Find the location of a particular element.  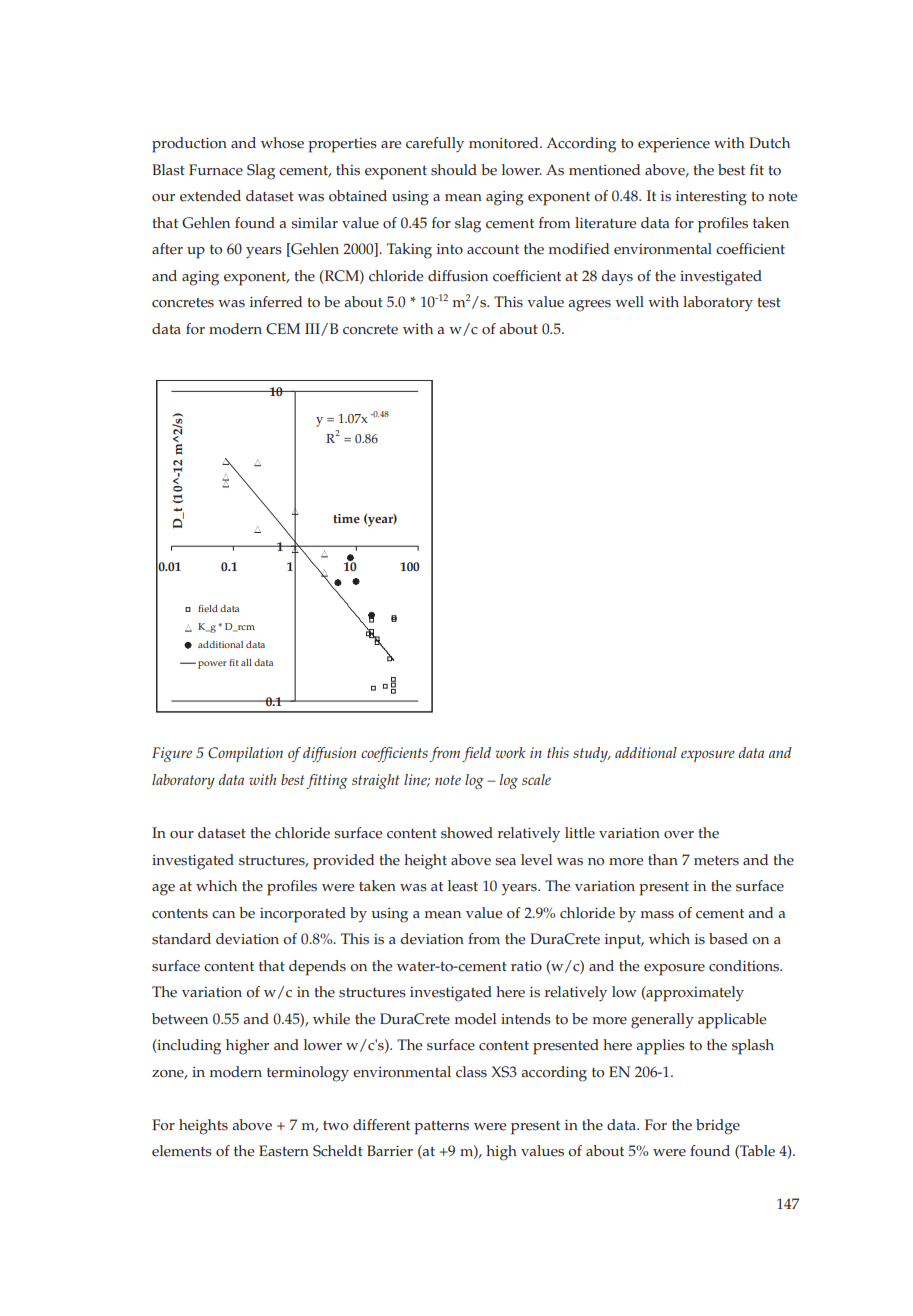

meters is located at coordinates (716, 861).
